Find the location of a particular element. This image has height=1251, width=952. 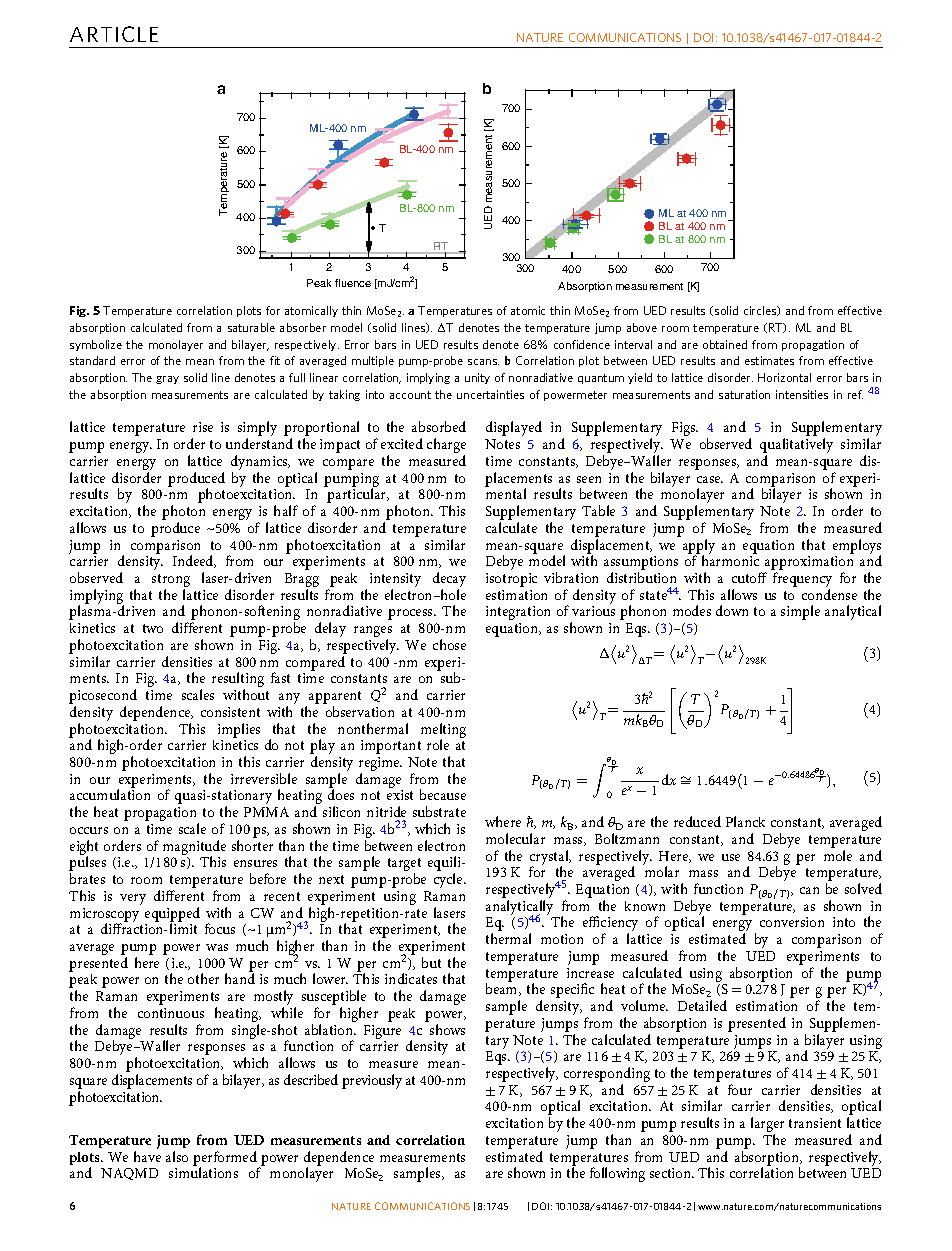

because is located at coordinates (443, 794).
